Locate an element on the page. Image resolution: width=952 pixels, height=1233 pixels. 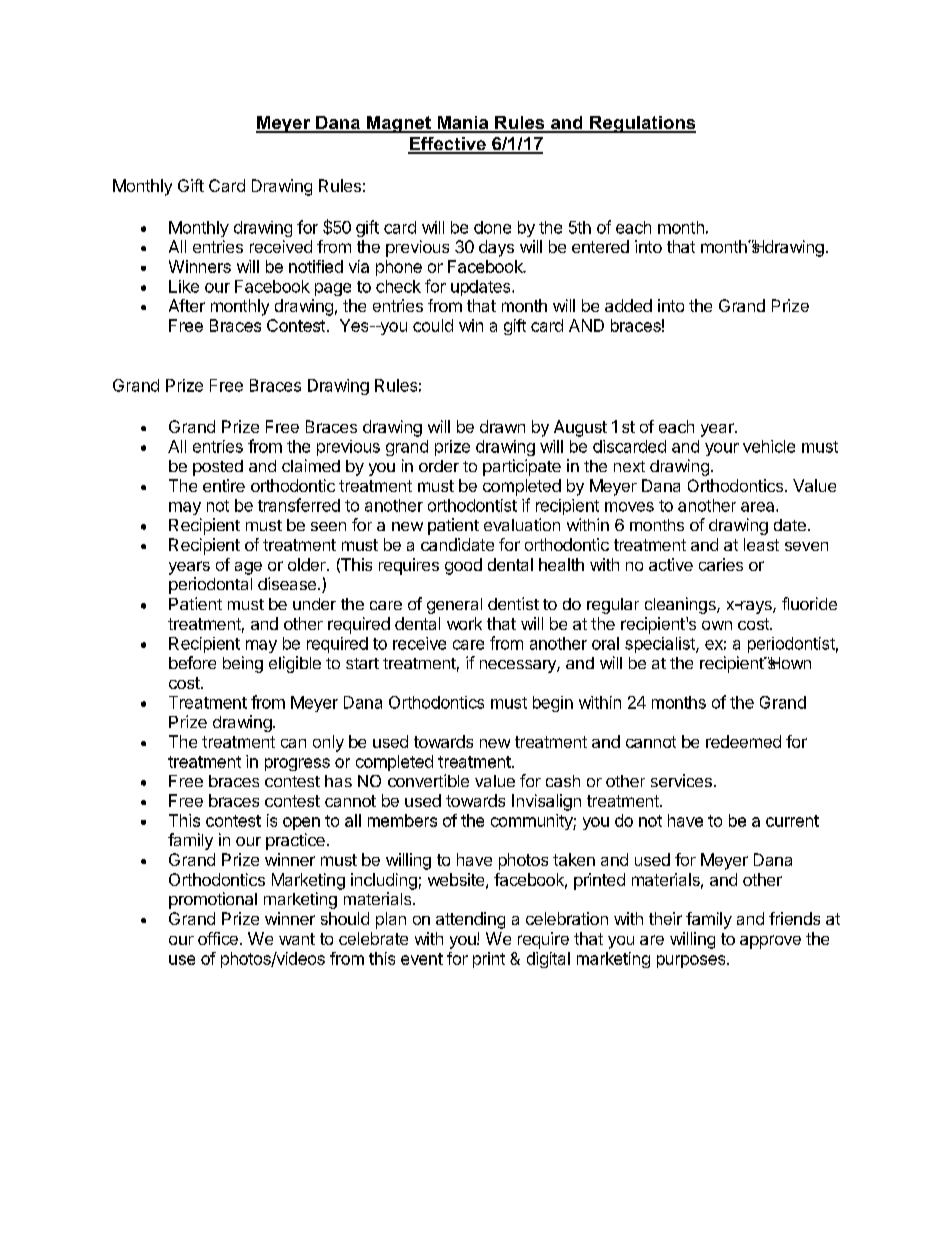
Mania is located at coordinates (463, 124).
